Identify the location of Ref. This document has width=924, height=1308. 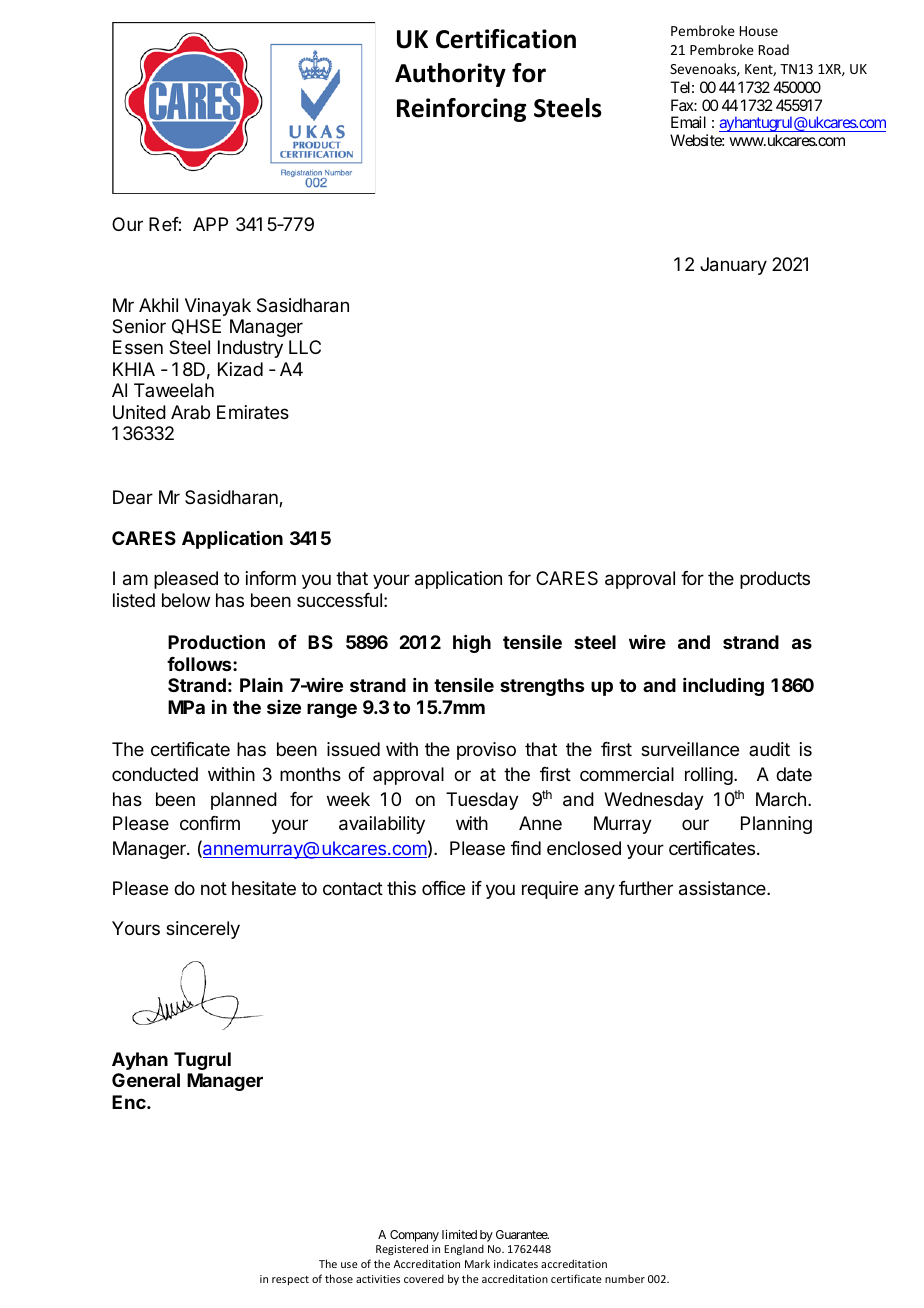
(164, 224).
